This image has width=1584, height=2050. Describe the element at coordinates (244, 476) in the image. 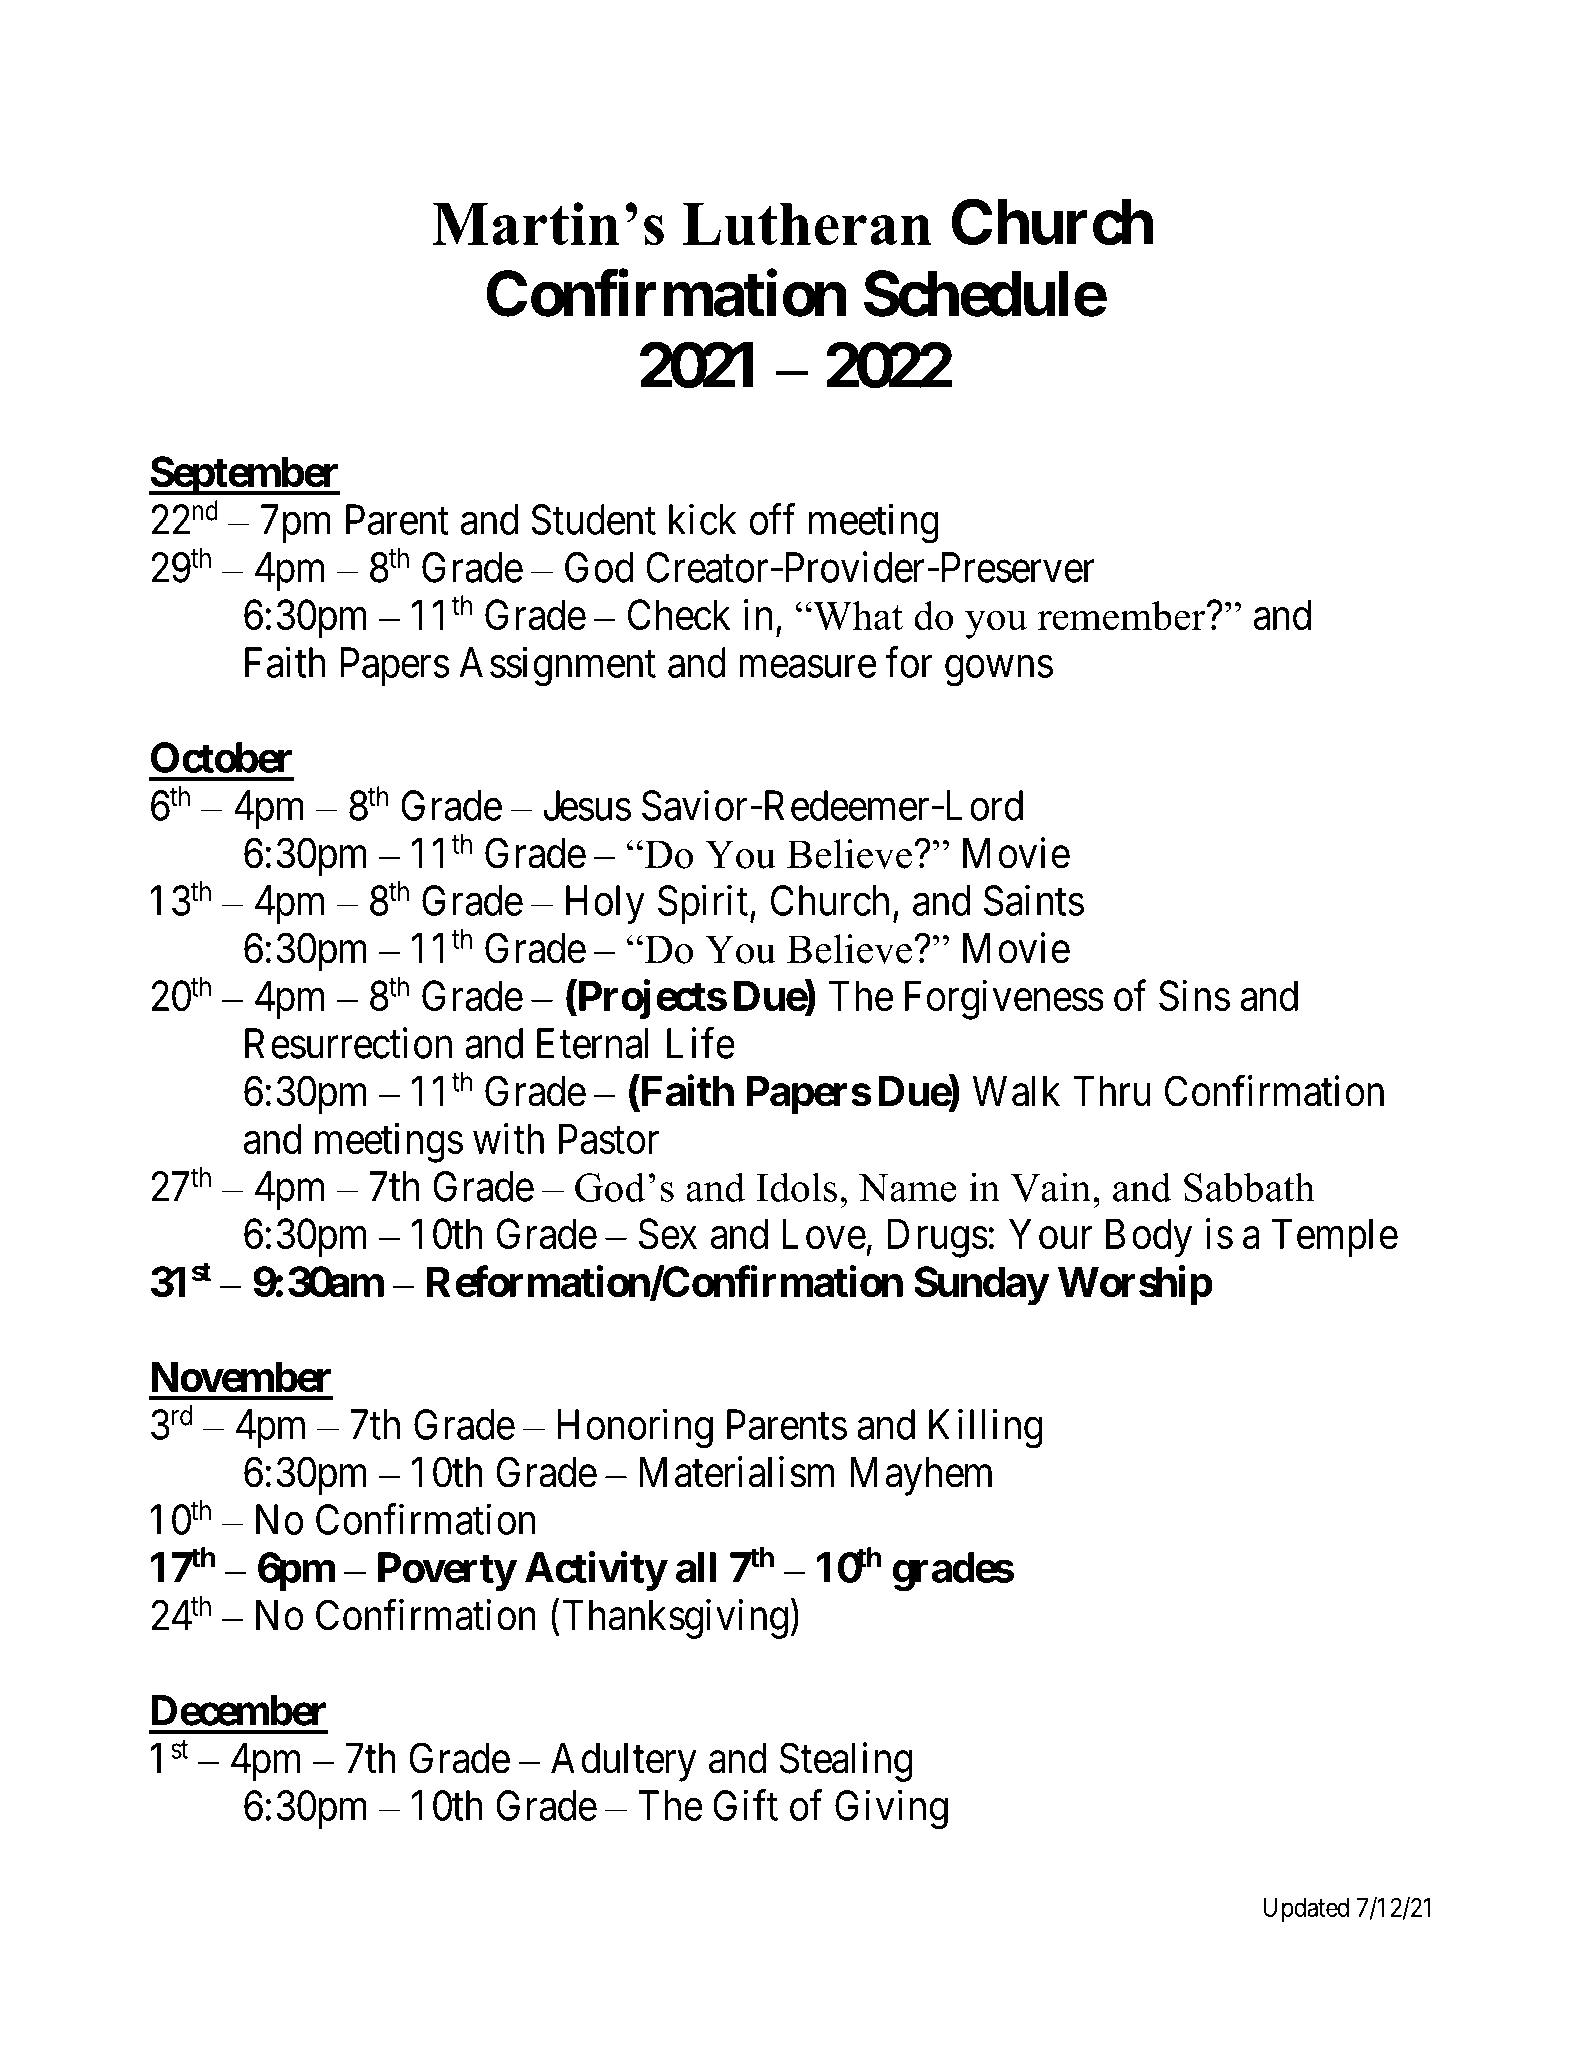

I see `September` at that location.
